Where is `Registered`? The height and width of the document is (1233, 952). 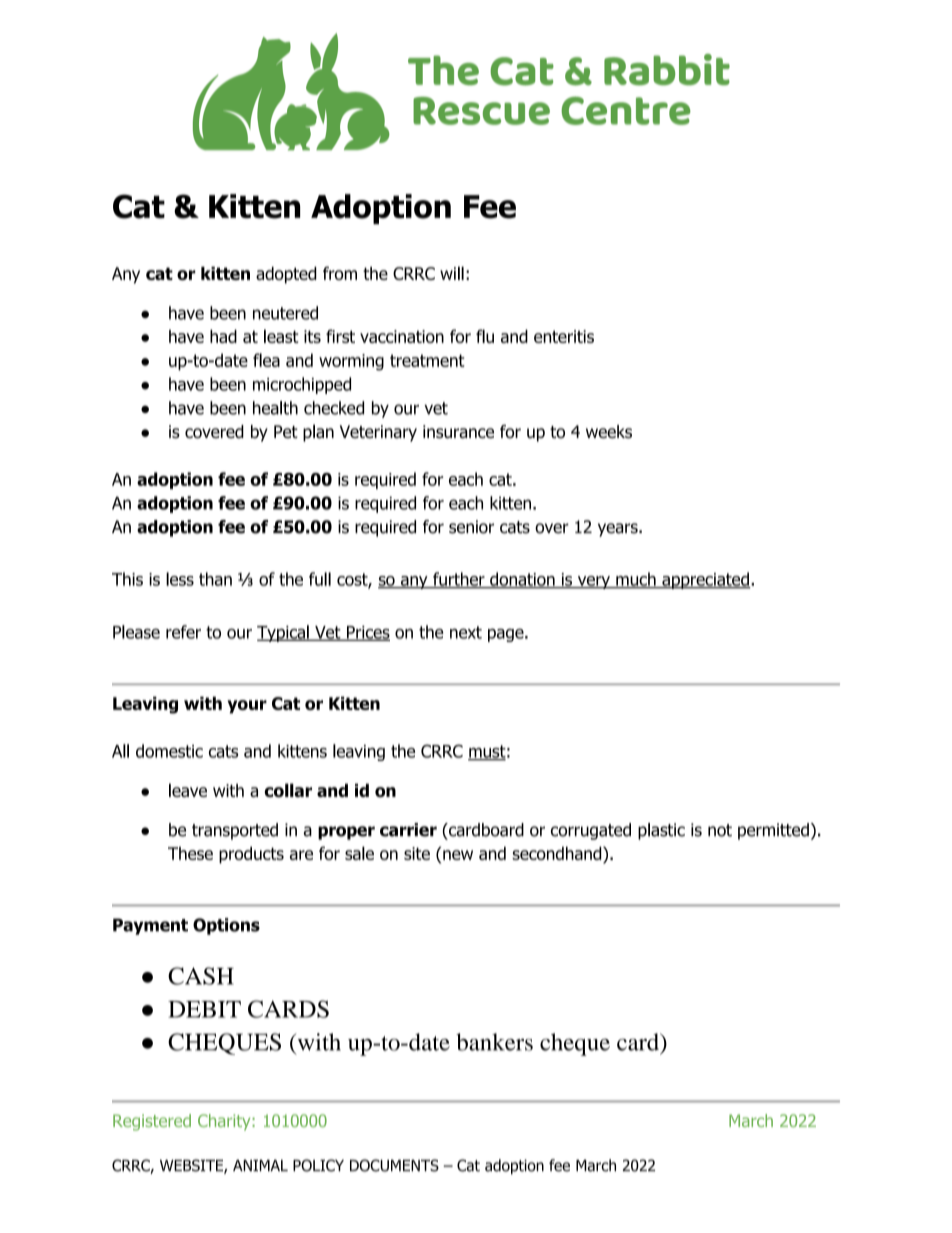
Registered is located at coordinates (152, 1122).
